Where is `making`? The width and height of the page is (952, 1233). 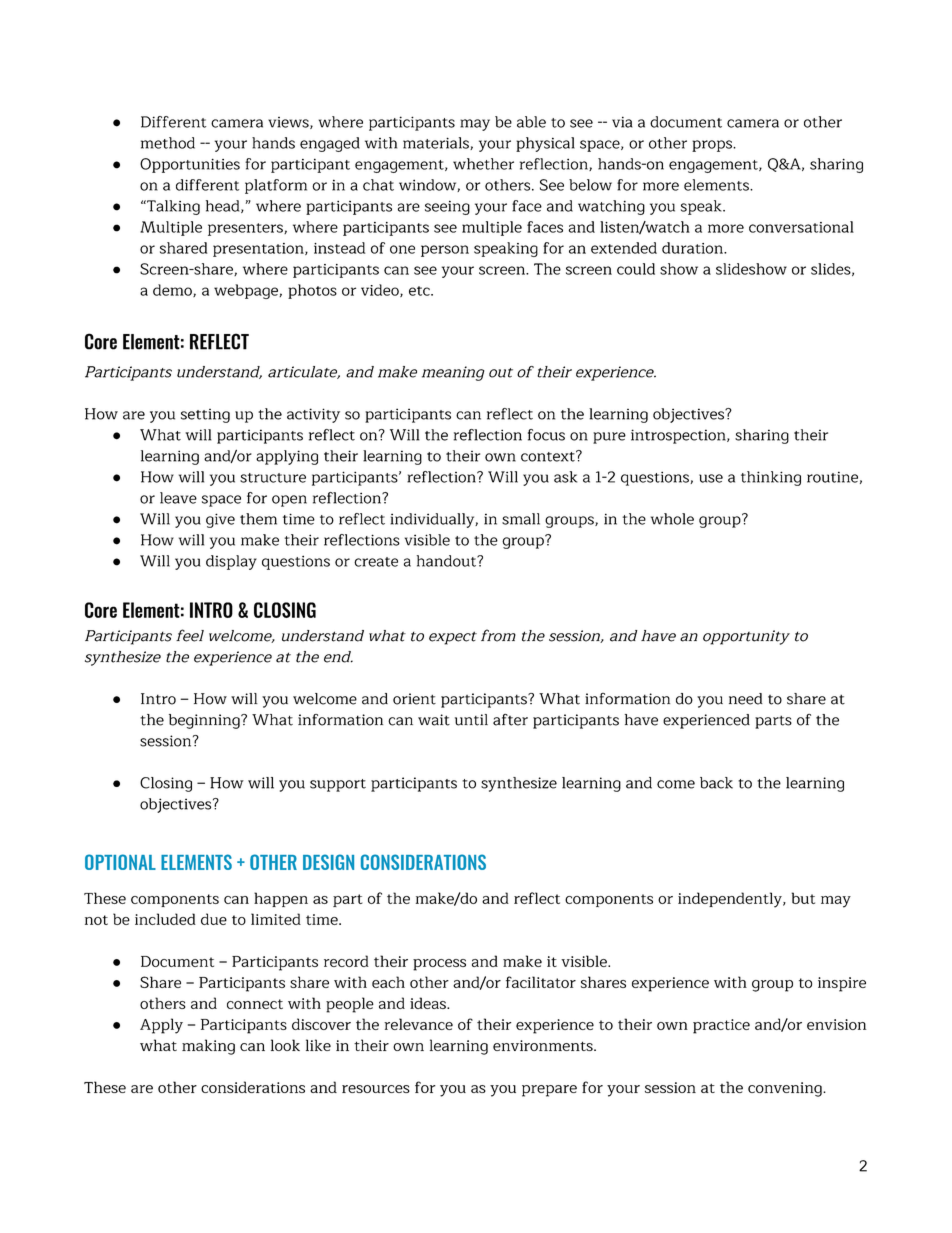
making is located at coordinates (208, 1047).
